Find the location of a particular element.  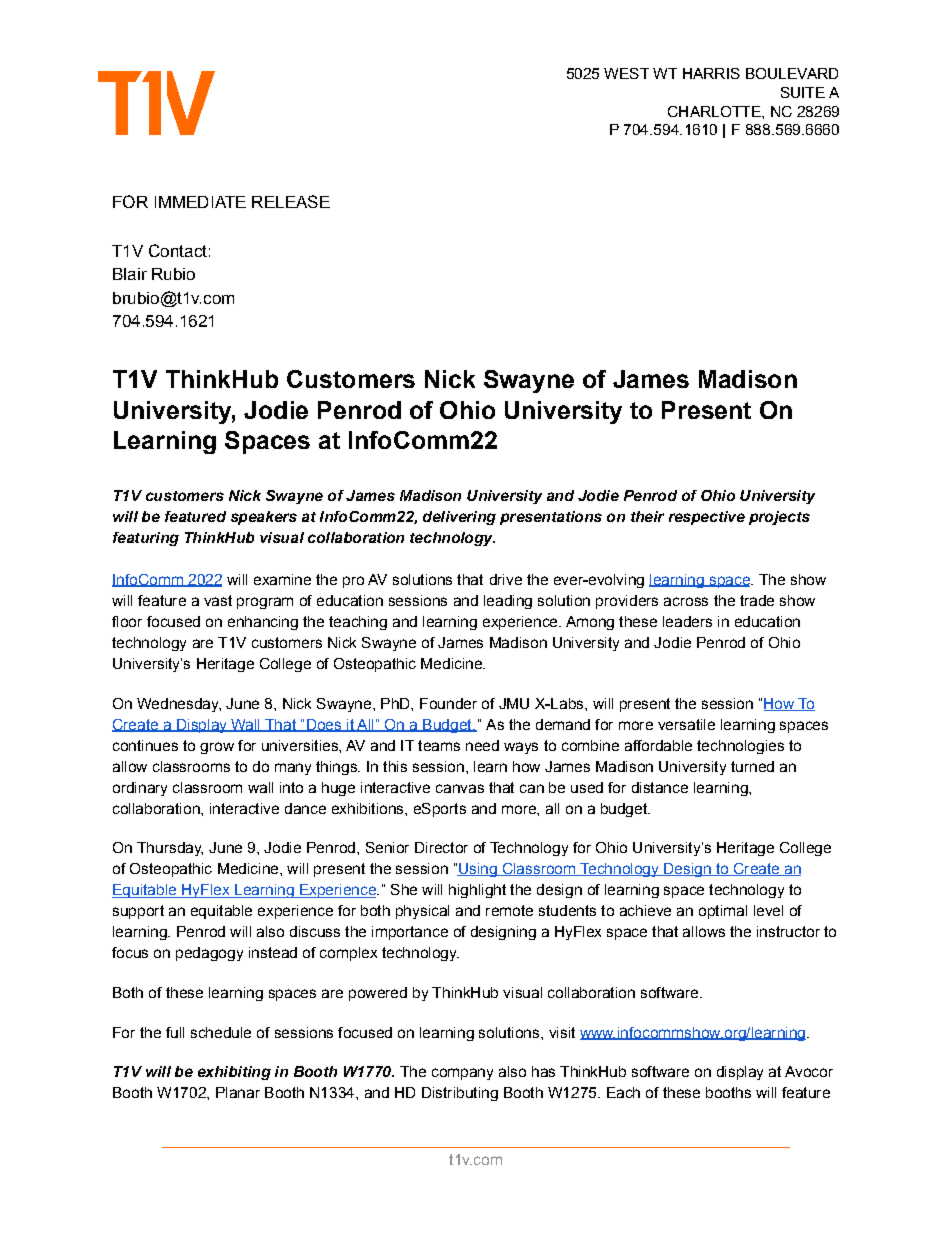

CHARLOTTE is located at coordinates (715, 111).
